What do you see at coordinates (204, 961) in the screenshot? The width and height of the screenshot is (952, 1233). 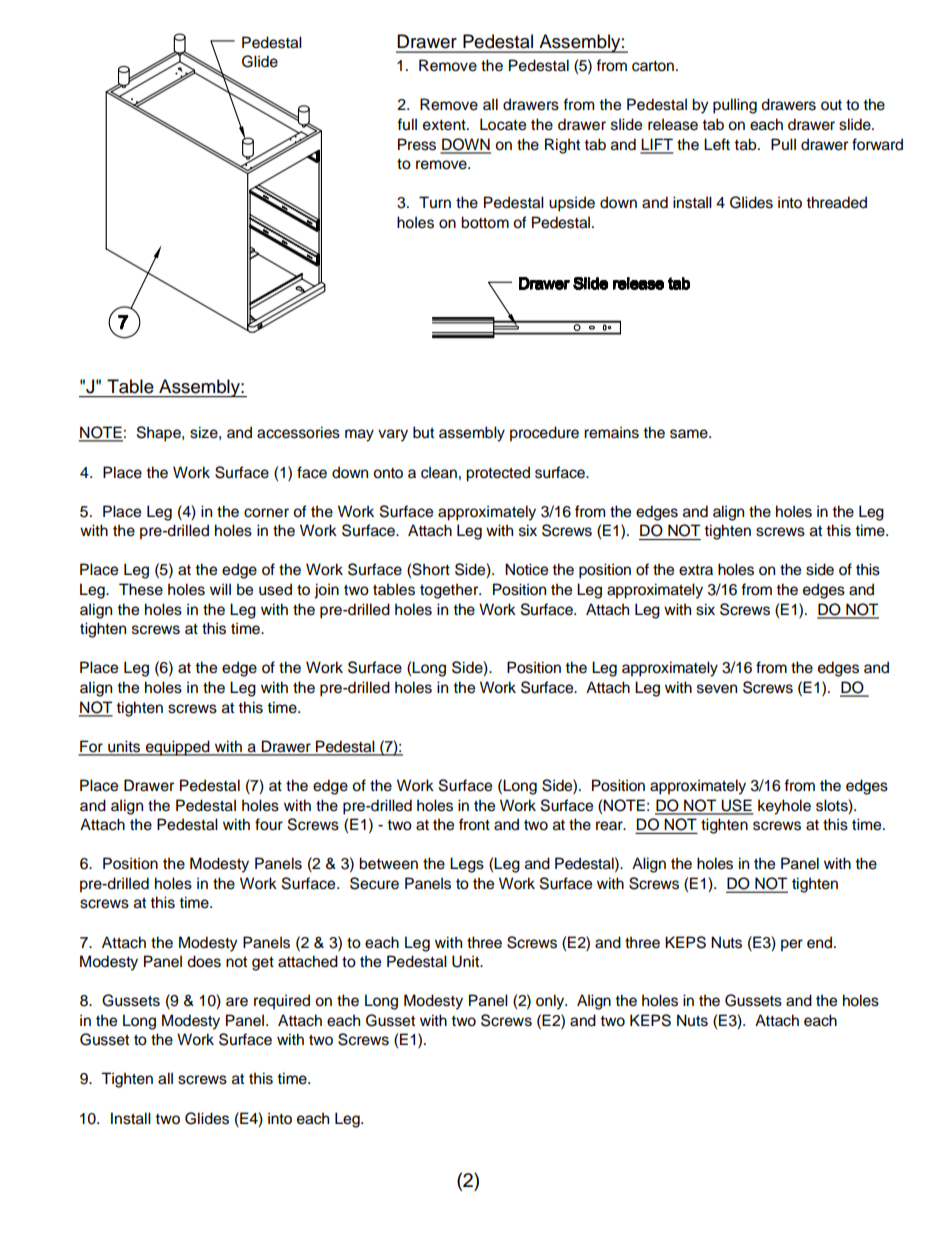 I see `does` at bounding box center [204, 961].
